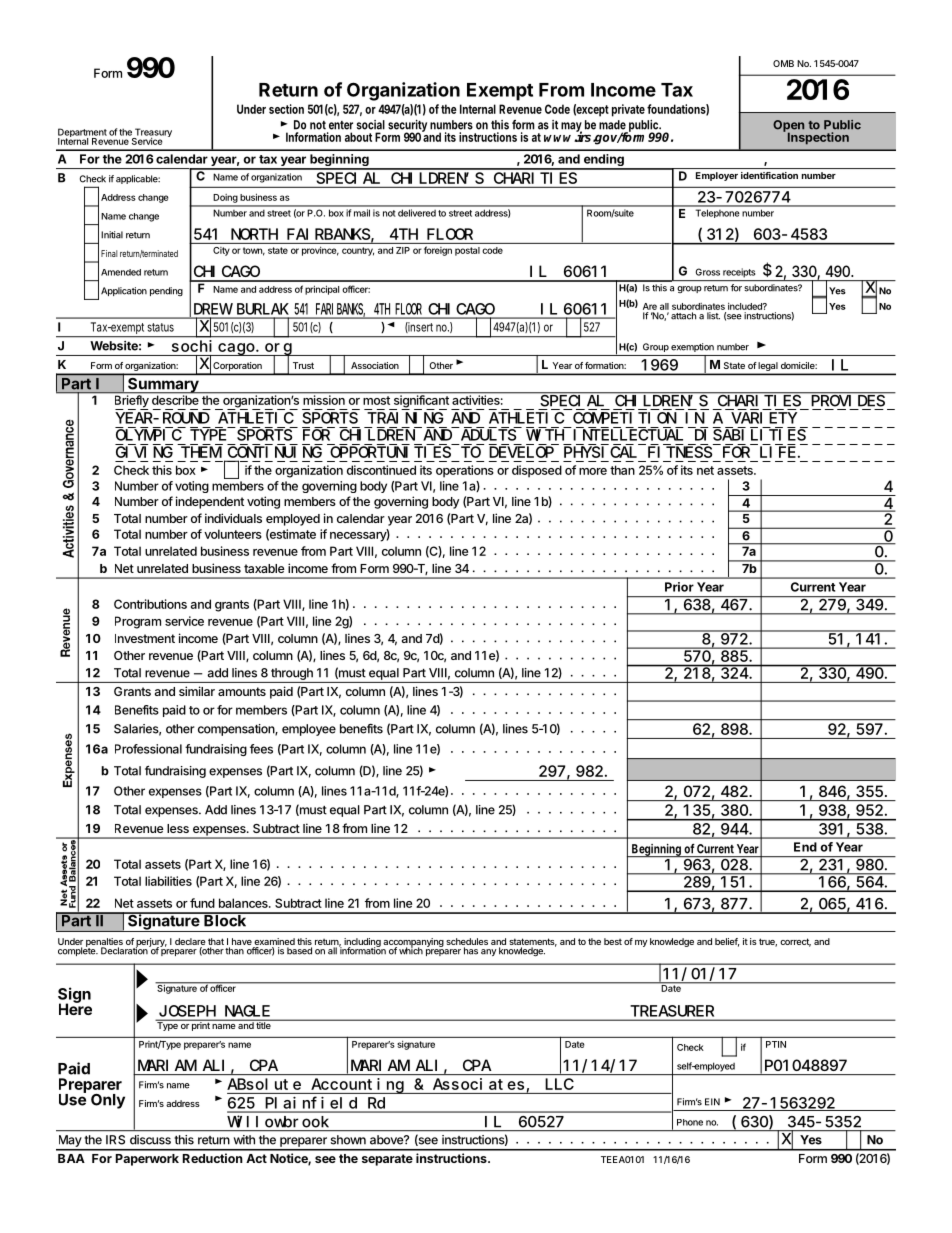 This image has width=952, height=1233. Describe the element at coordinates (712, 1102) in the image. I see `EIN` at that location.
